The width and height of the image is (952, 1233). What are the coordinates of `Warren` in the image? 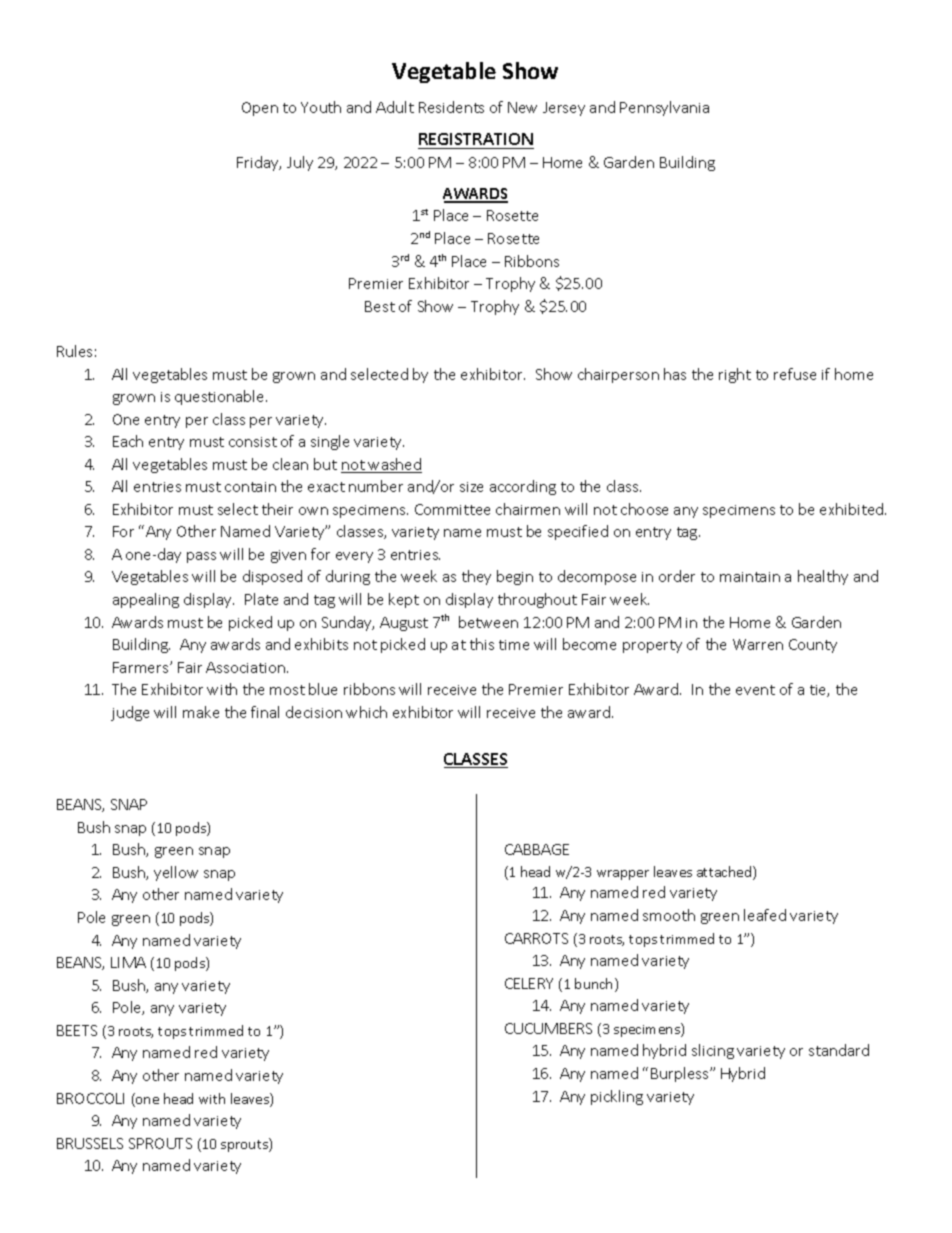 It's located at (758, 644).
